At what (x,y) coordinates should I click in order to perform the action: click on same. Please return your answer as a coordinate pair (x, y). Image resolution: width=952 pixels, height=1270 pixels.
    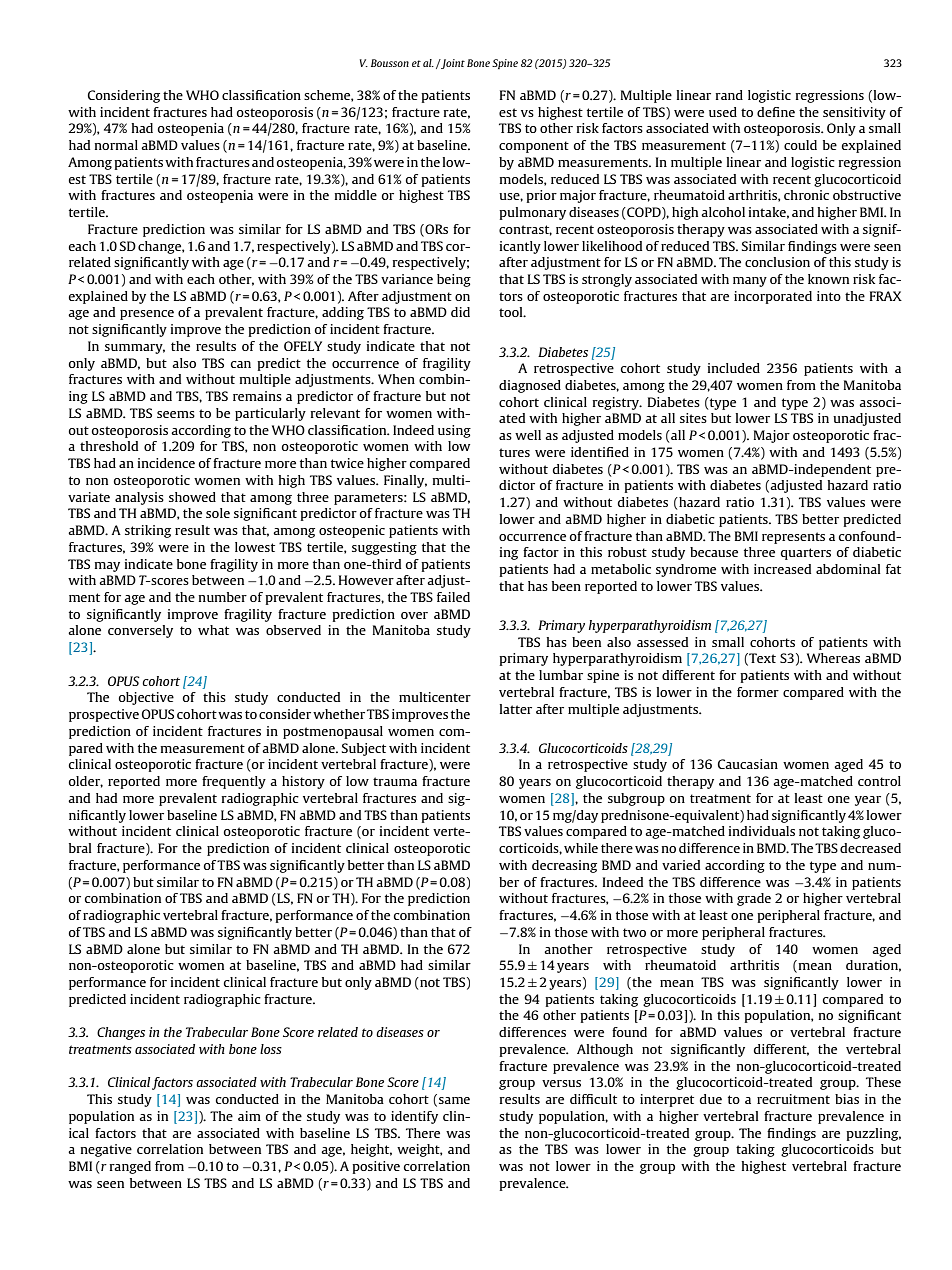
    Looking at the image, I should click on (454, 1100).
